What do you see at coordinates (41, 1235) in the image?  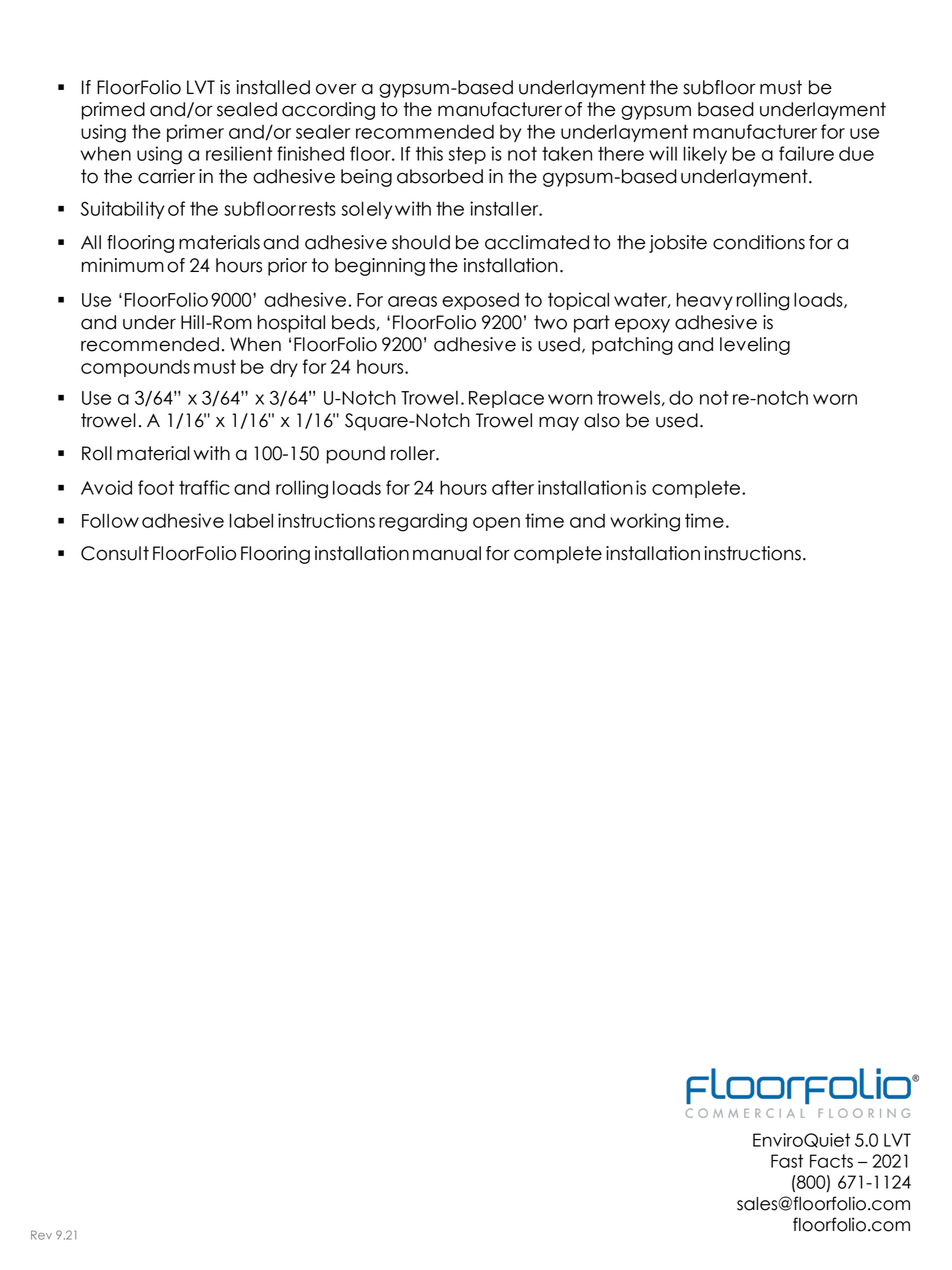 I see `Rev` at bounding box center [41, 1235].
